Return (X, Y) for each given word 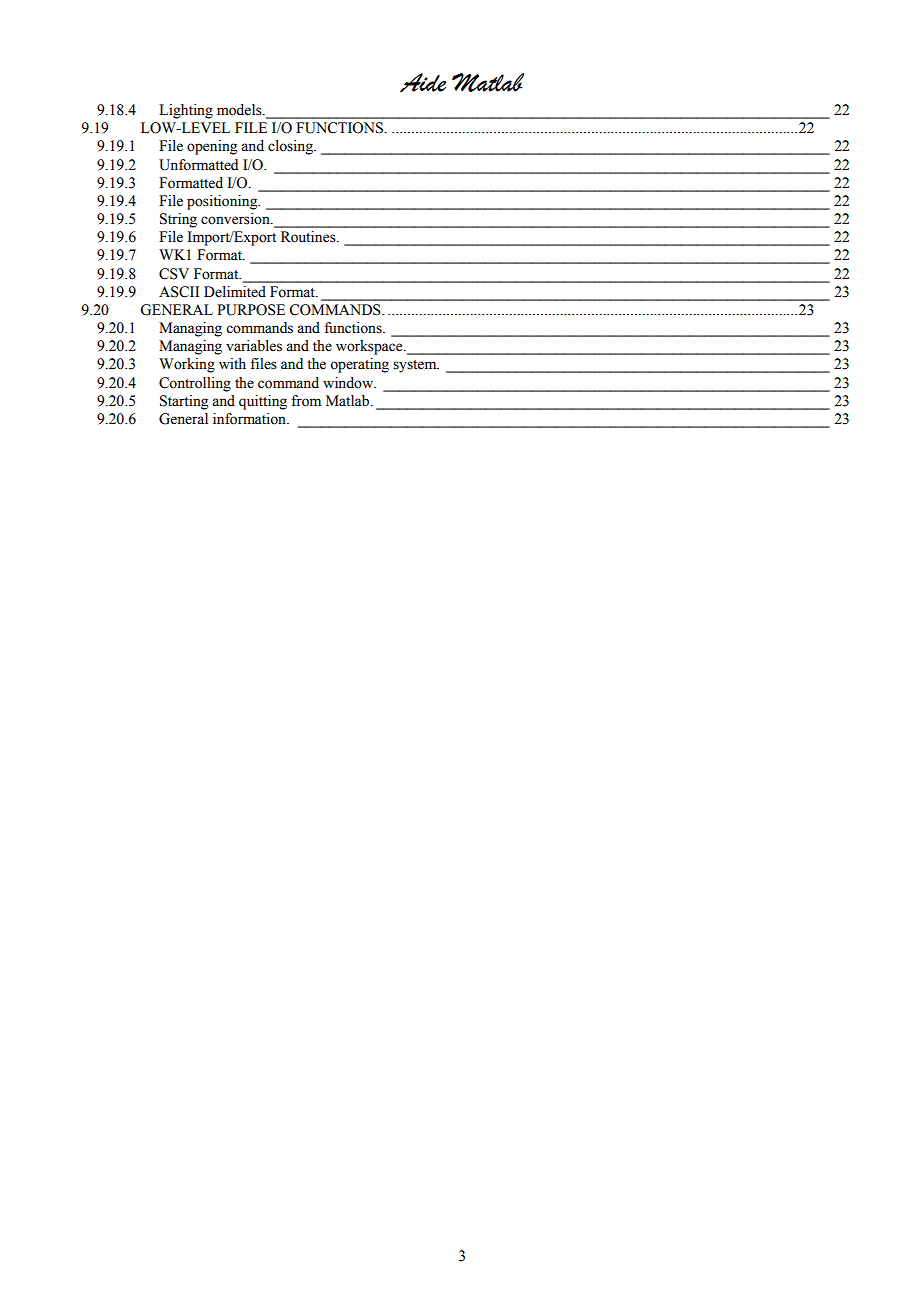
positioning (223, 202)
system (416, 366)
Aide (423, 82)
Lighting (186, 111)
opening (212, 147)
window (349, 383)
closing (291, 147)
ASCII (179, 292)
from (306, 401)
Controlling (195, 384)
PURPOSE (251, 310)
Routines (309, 237)
